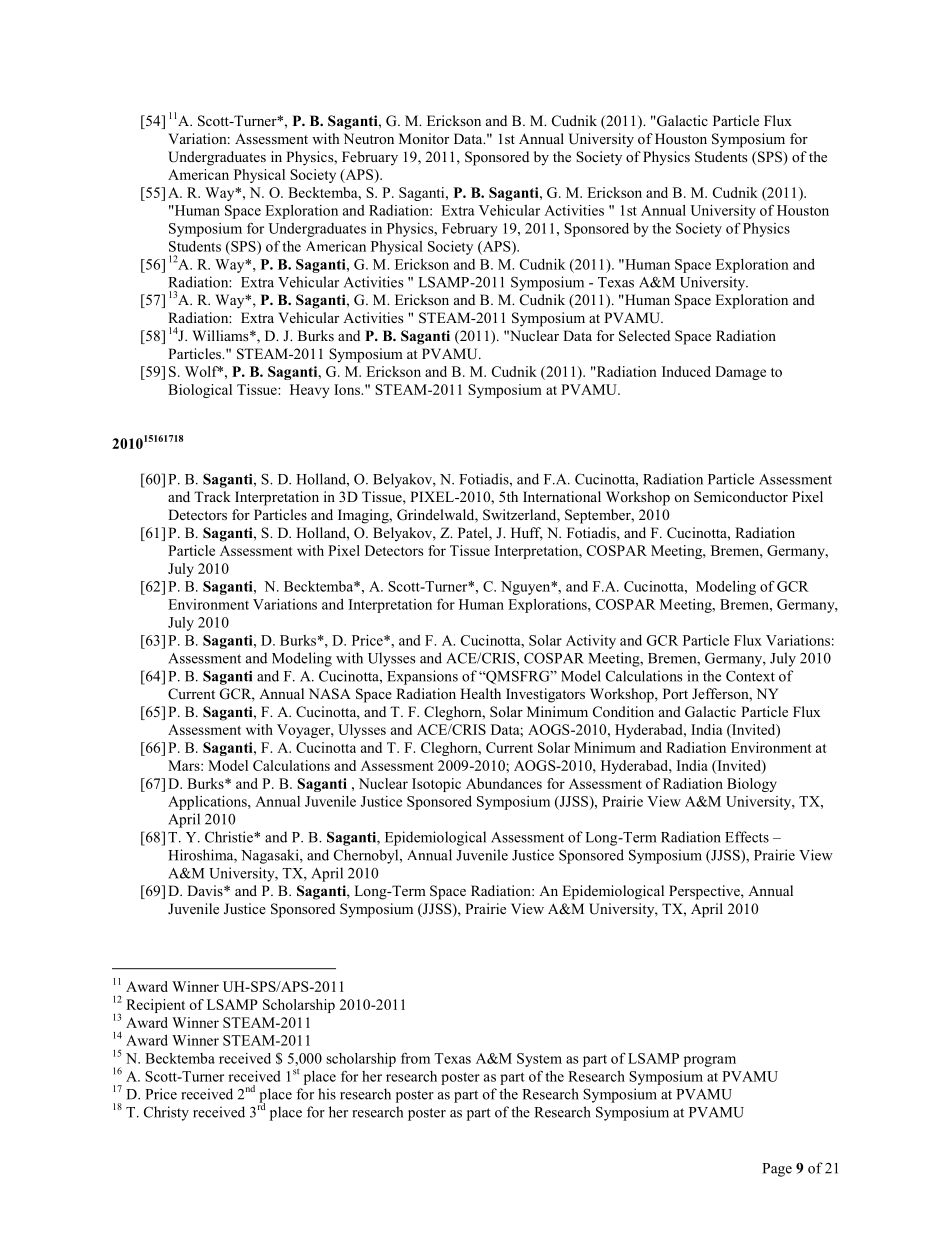 The image size is (952, 1233). Describe the element at coordinates (747, 837) in the screenshot. I see `Effects` at that location.
